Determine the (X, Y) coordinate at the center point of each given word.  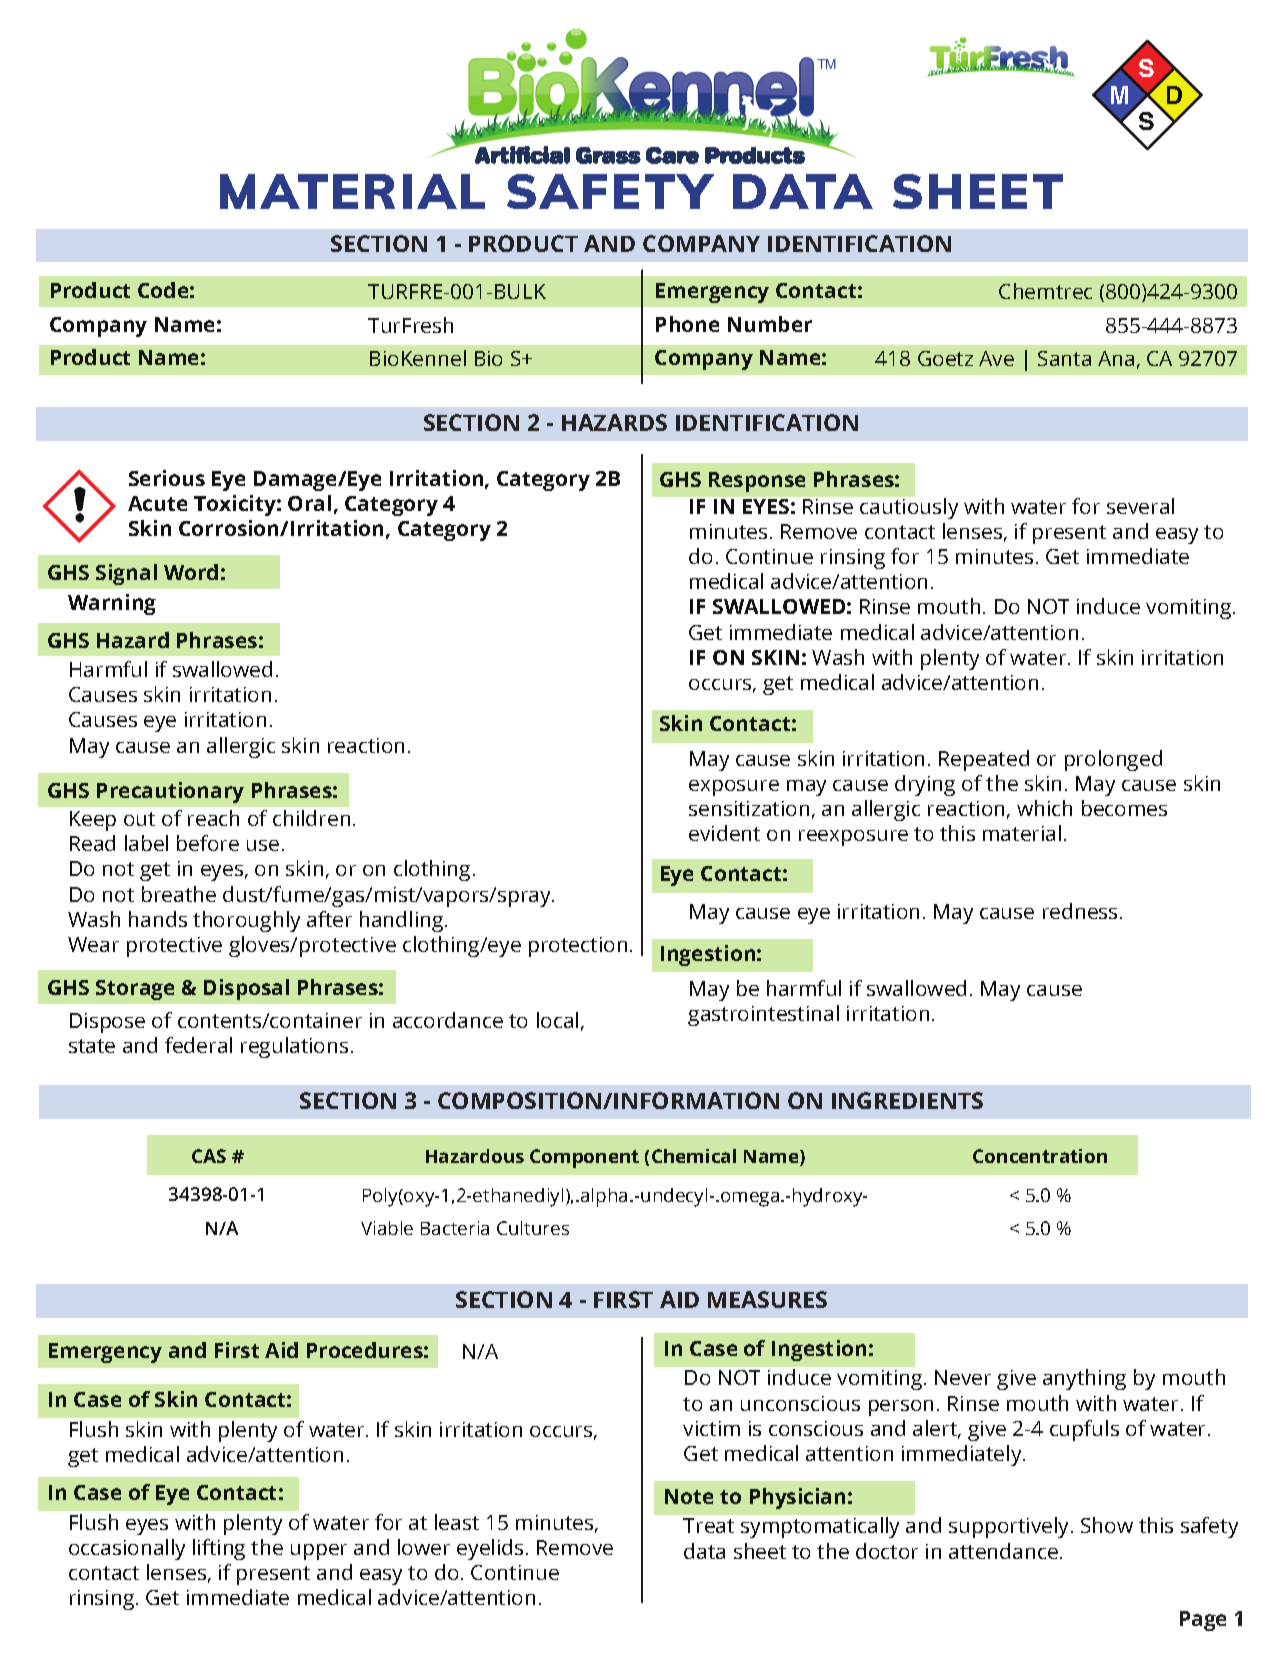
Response (757, 482)
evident (724, 833)
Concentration (1040, 1156)
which (1044, 808)
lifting (219, 1549)
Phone (687, 324)
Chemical (694, 1156)
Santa (1064, 358)
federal (198, 1045)
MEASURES (767, 1299)
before (208, 843)
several (1140, 506)
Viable (387, 1228)
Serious (167, 478)
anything (1084, 1379)
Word (191, 572)
